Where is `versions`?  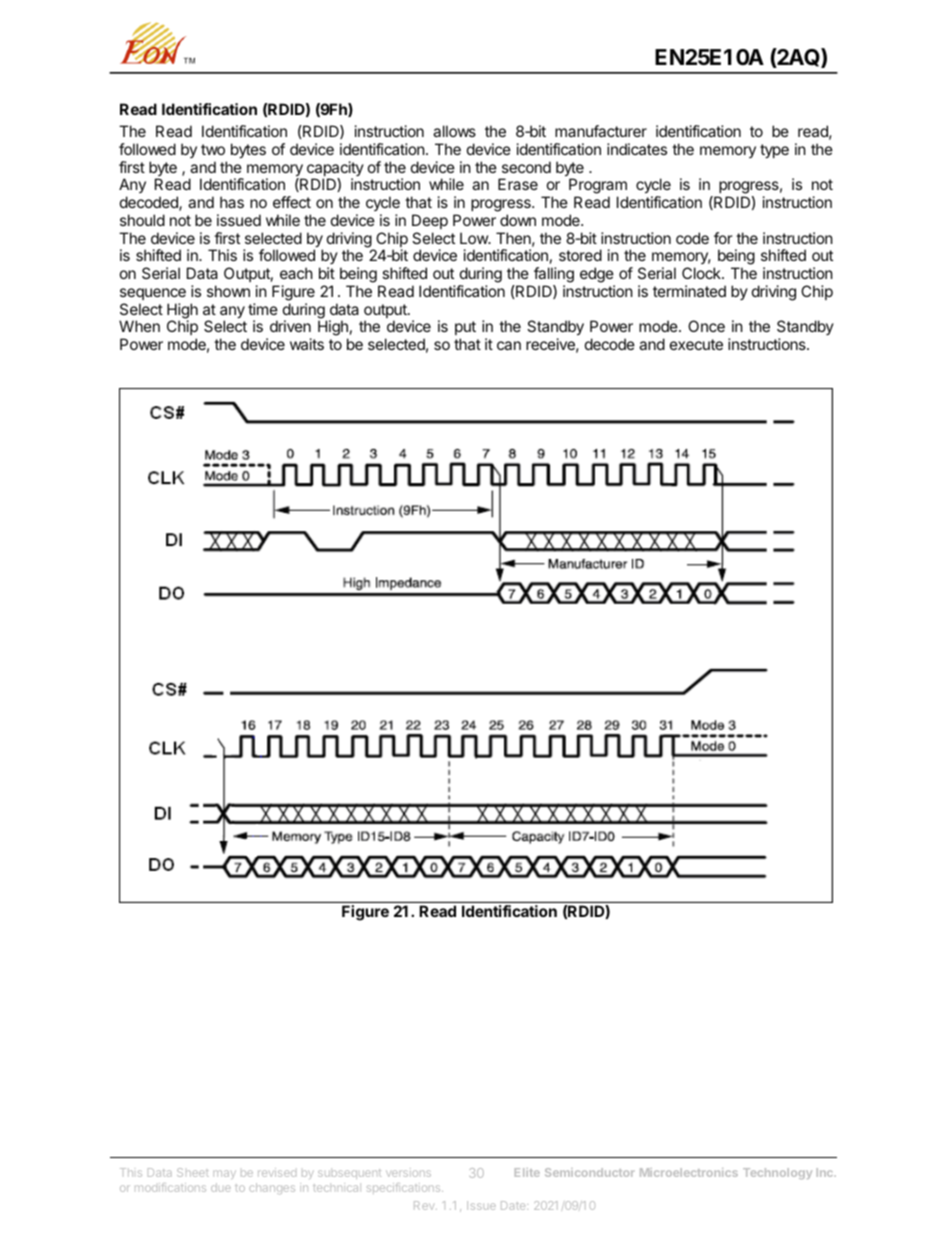 versions is located at coordinates (408, 1172).
